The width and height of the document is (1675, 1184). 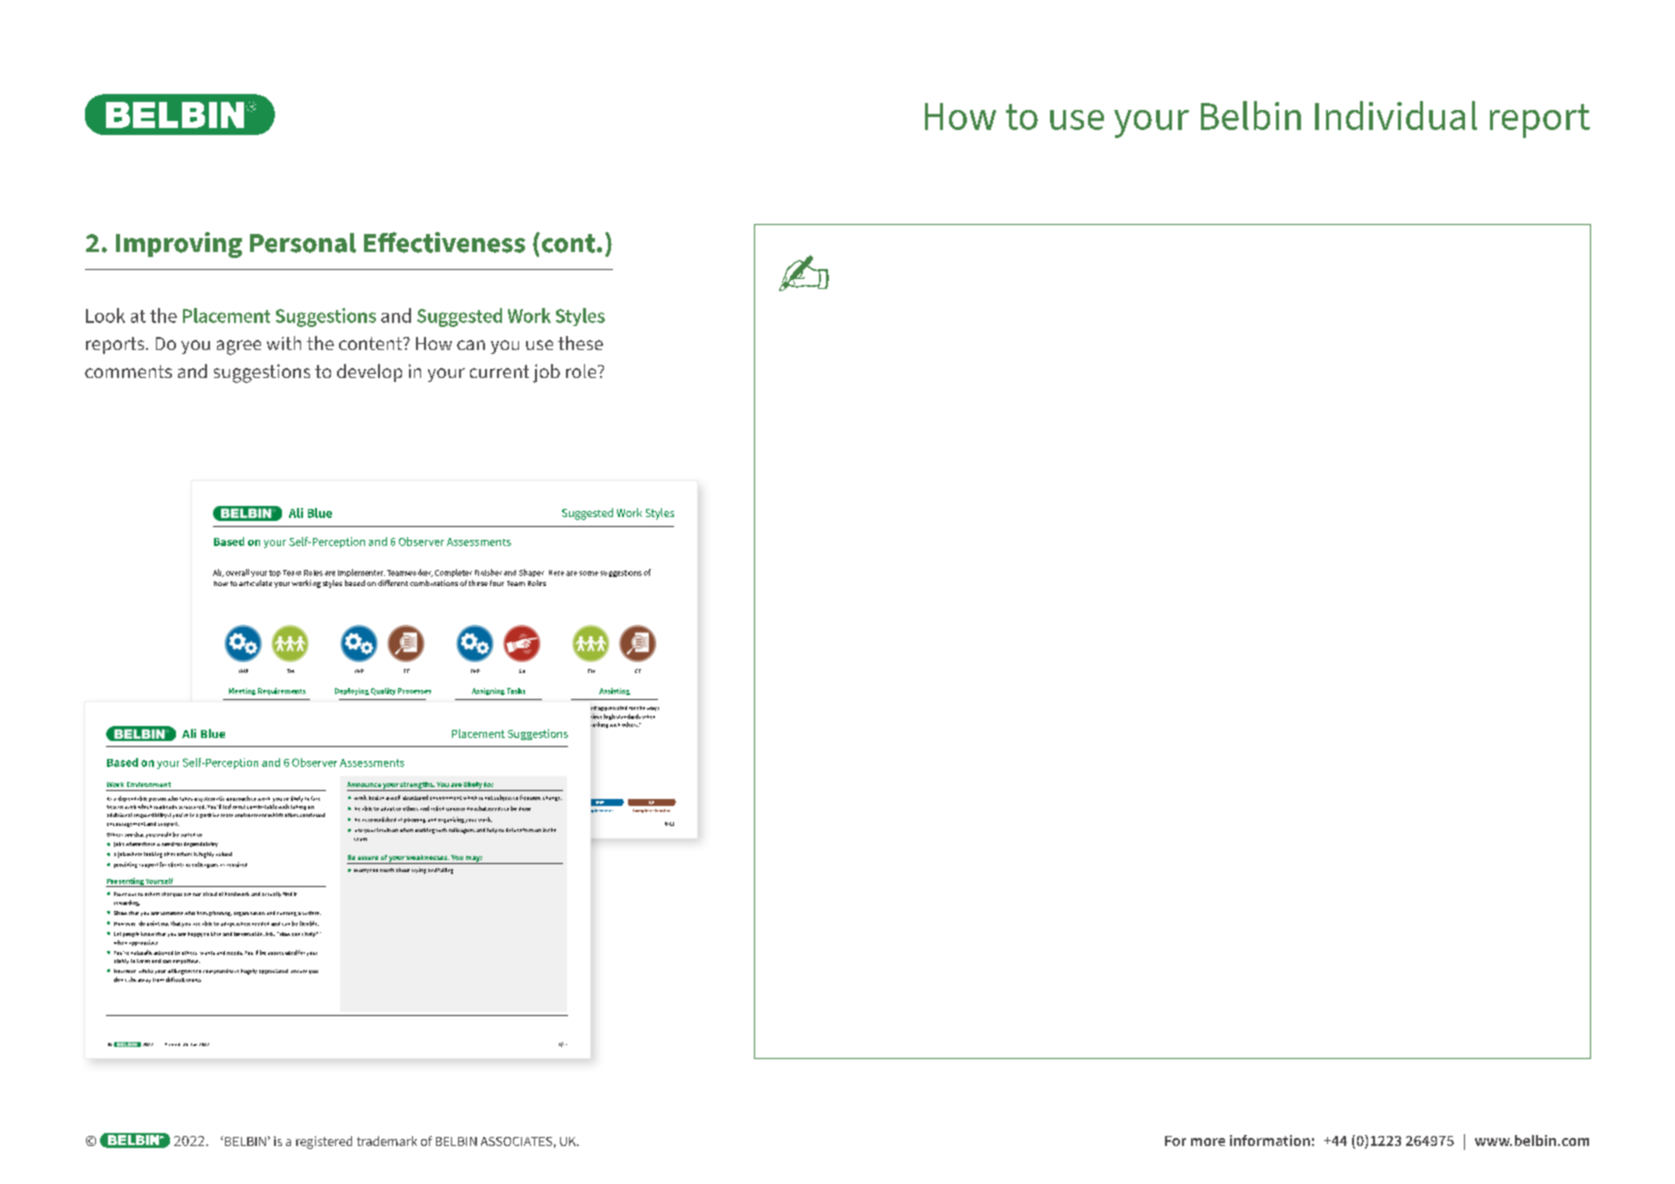 I want to click on overall, so click(x=237, y=572).
